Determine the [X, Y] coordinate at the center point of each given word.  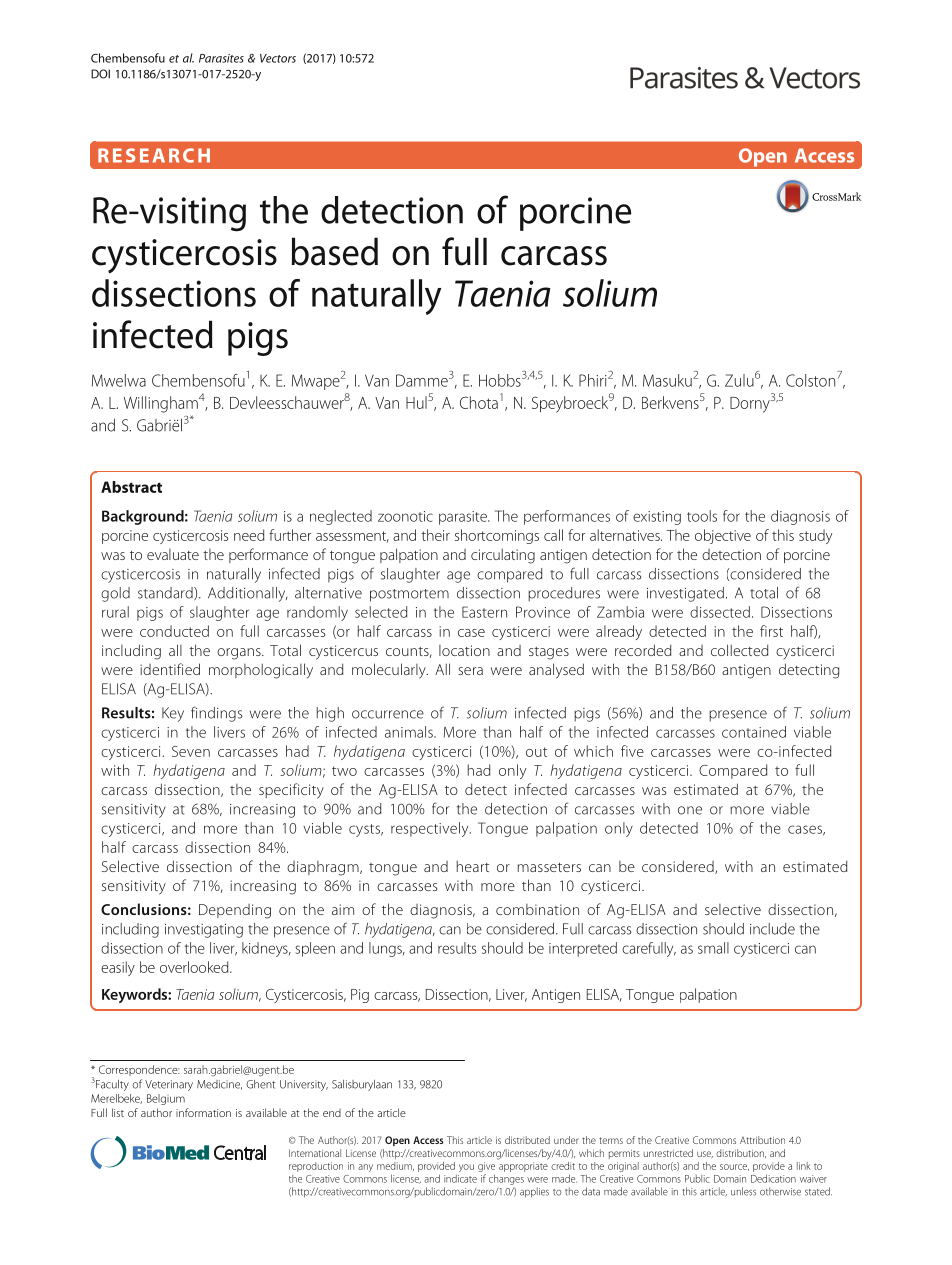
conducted [174, 631]
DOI [100, 74]
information [203, 1112]
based [334, 251]
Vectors [278, 58]
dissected [720, 612]
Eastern [484, 612]
